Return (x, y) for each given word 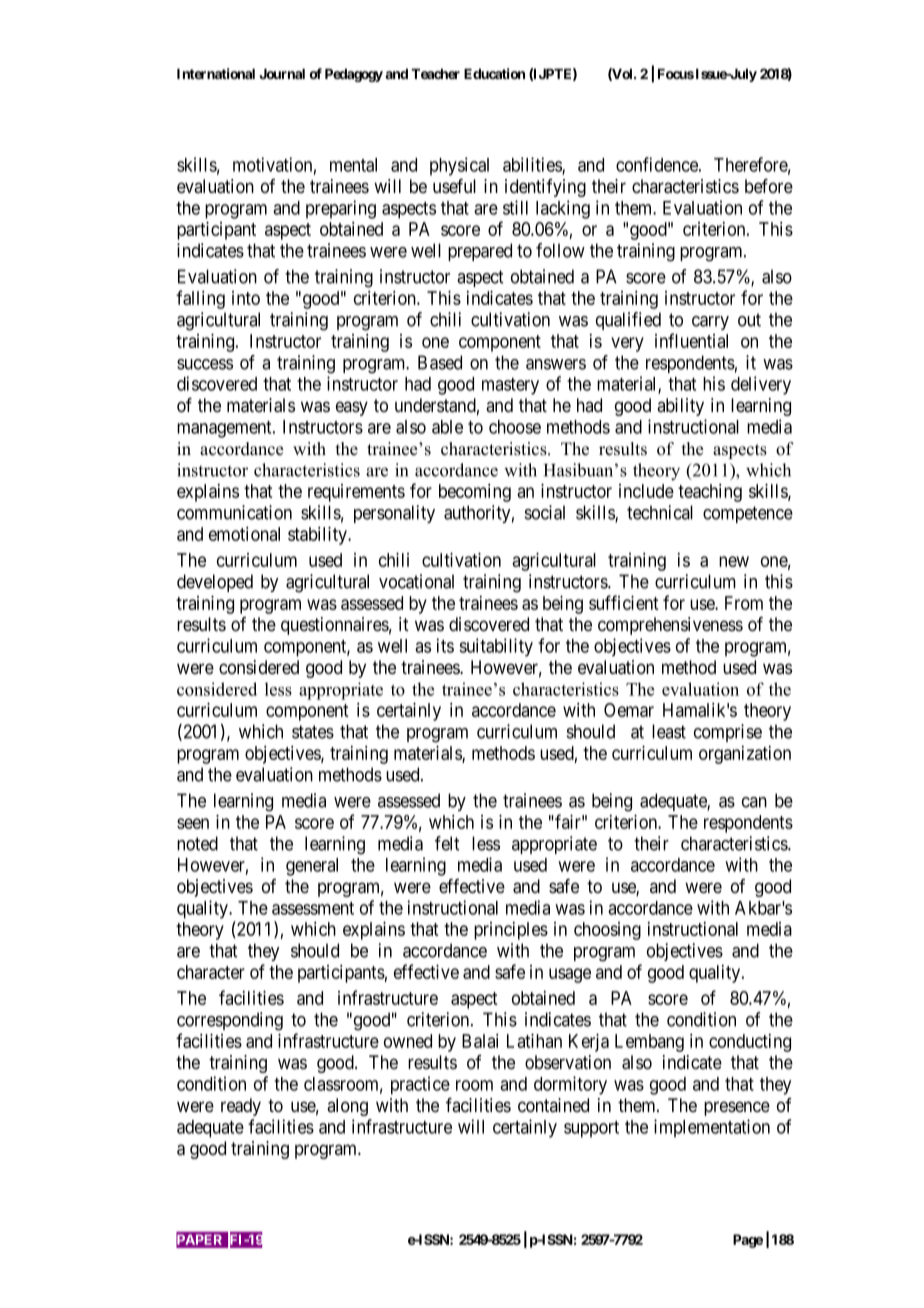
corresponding (230, 1021)
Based (440, 362)
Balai (480, 1041)
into (246, 298)
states (313, 732)
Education (494, 73)
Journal (282, 74)
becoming (475, 493)
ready (241, 1107)
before (769, 186)
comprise (728, 733)
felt (447, 843)
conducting (750, 1043)
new (734, 561)
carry (710, 323)
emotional (244, 534)
